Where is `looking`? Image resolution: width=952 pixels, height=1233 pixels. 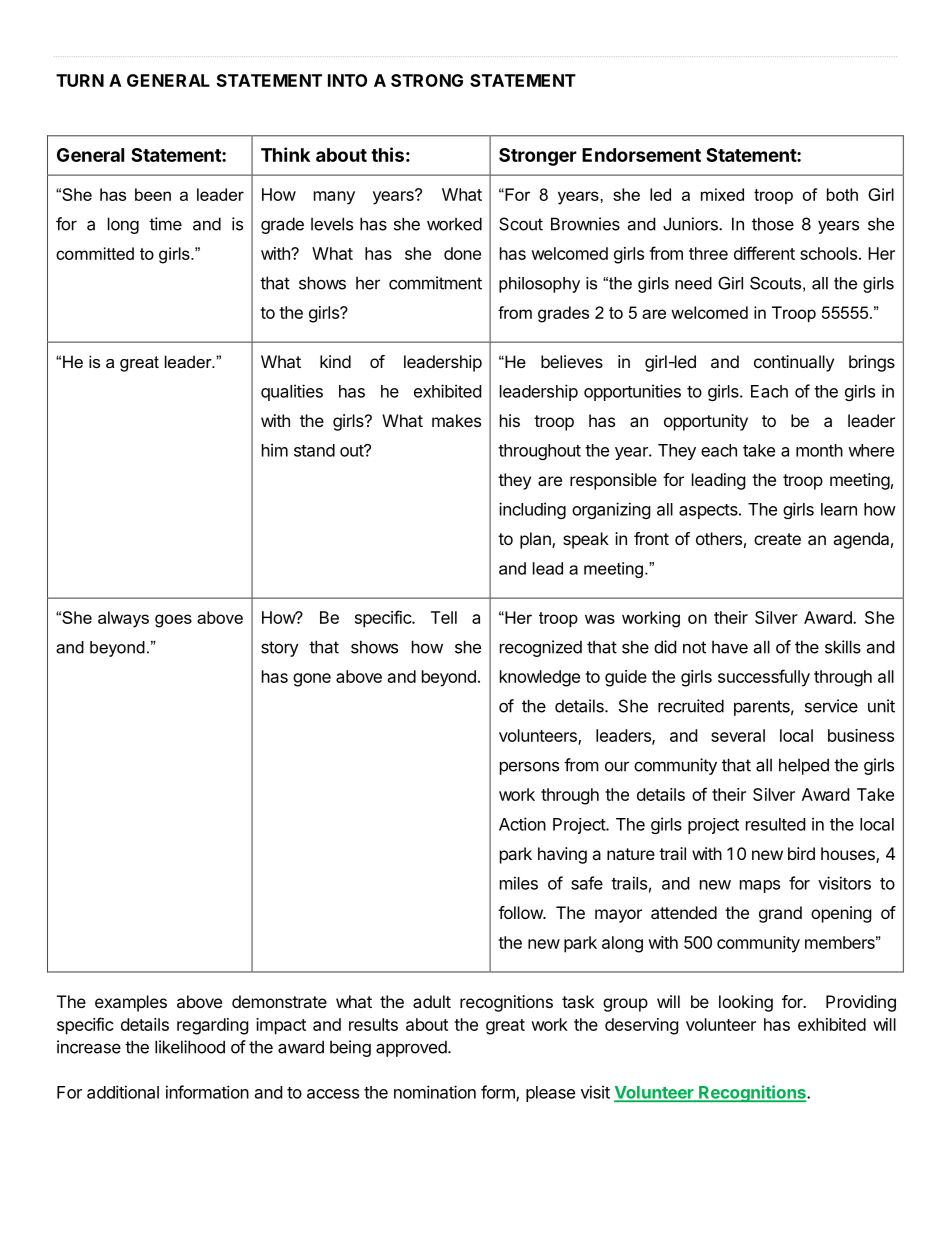
looking is located at coordinates (746, 1003).
